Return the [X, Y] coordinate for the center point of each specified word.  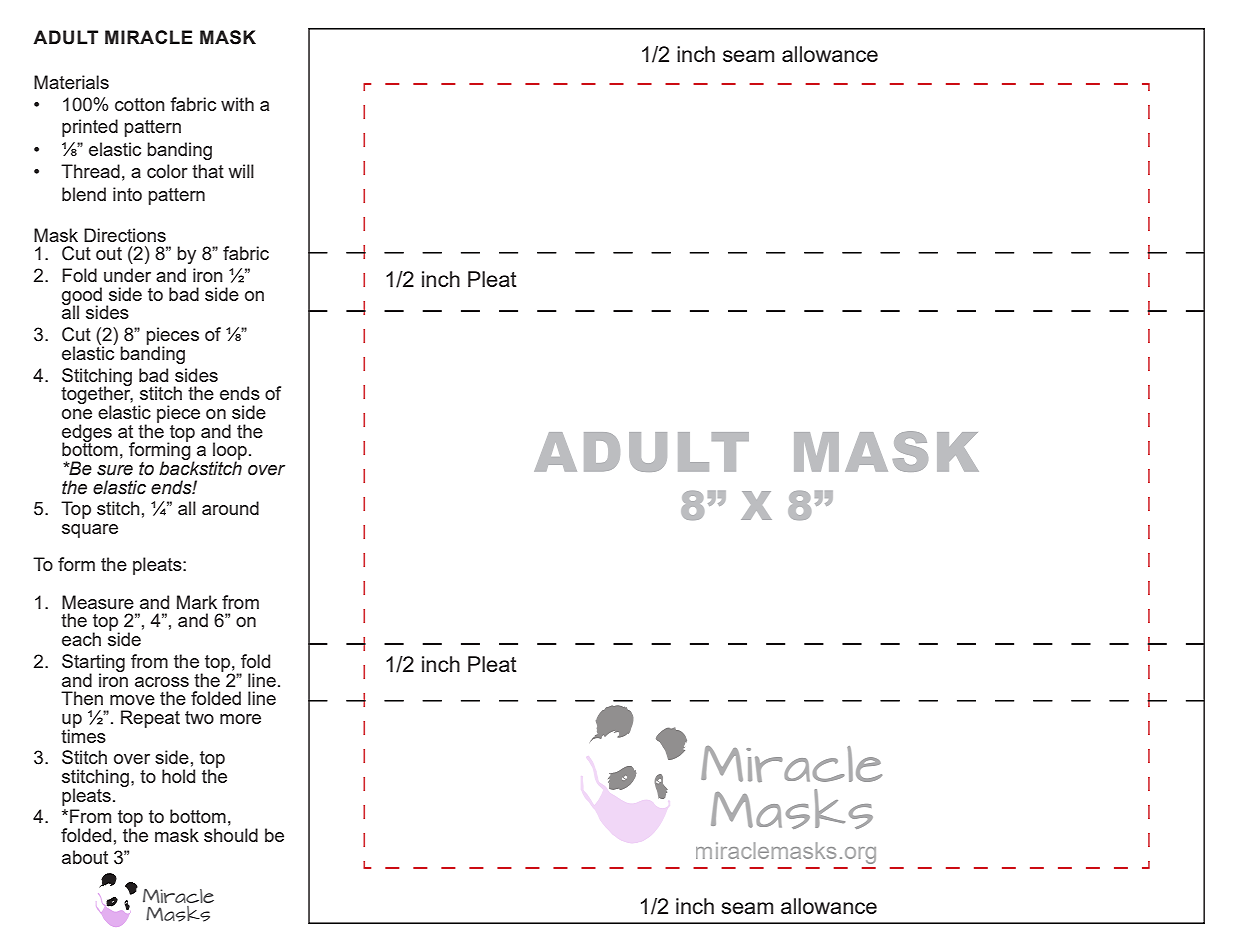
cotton [140, 104]
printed [90, 128]
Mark [197, 602]
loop [230, 452]
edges [87, 434]
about [85, 857]
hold [178, 776]
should [231, 835]
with [237, 104]
